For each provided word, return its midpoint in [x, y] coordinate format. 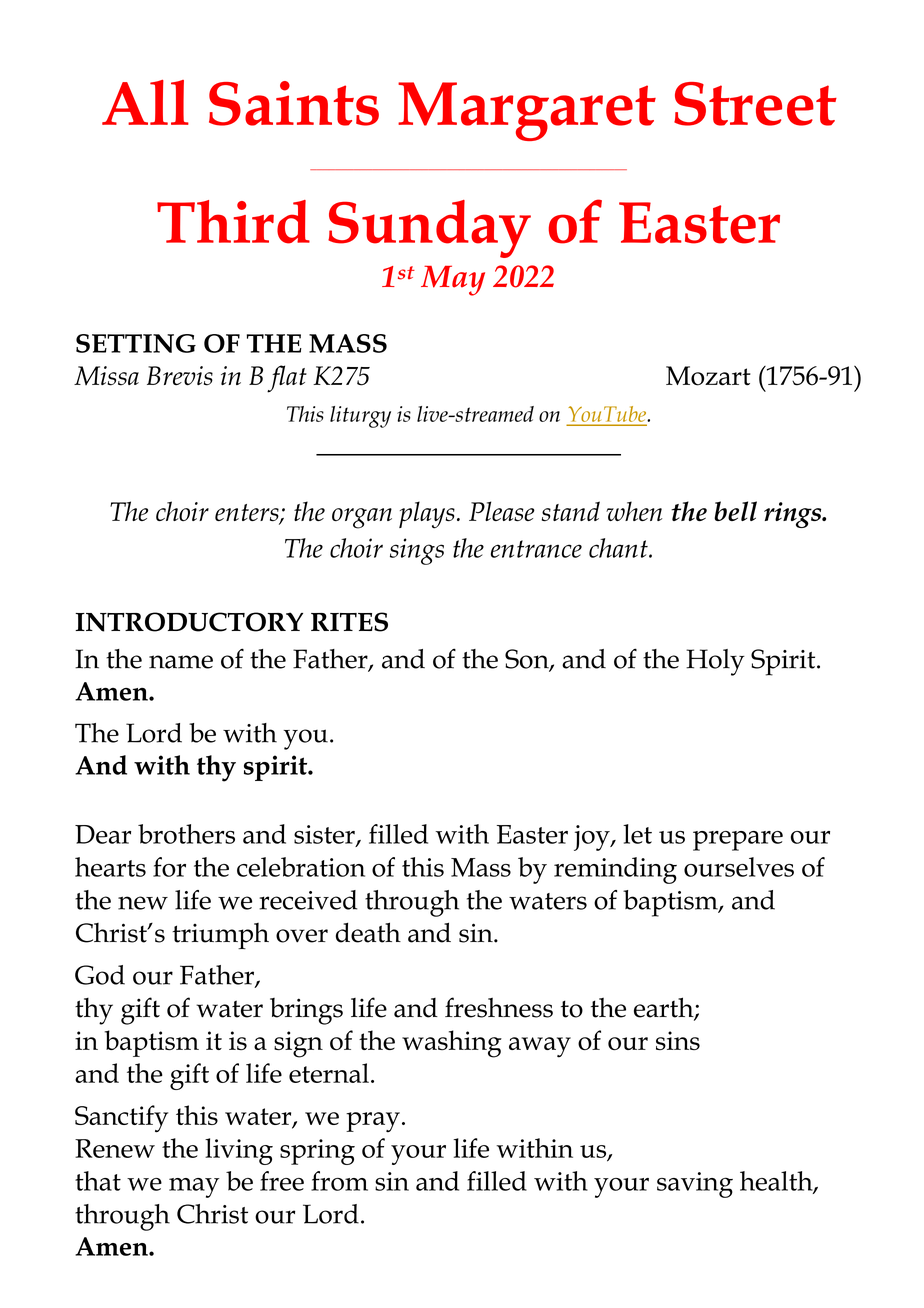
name [181, 662]
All [145, 102]
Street [755, 104]
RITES [349, 622]
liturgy [360, 417]
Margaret [527, 111]
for [169, 867]
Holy [715, 662]
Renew [115, 1148]
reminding [615, 870]
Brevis [180, 376]
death [368, 932]
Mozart [708, 376]
